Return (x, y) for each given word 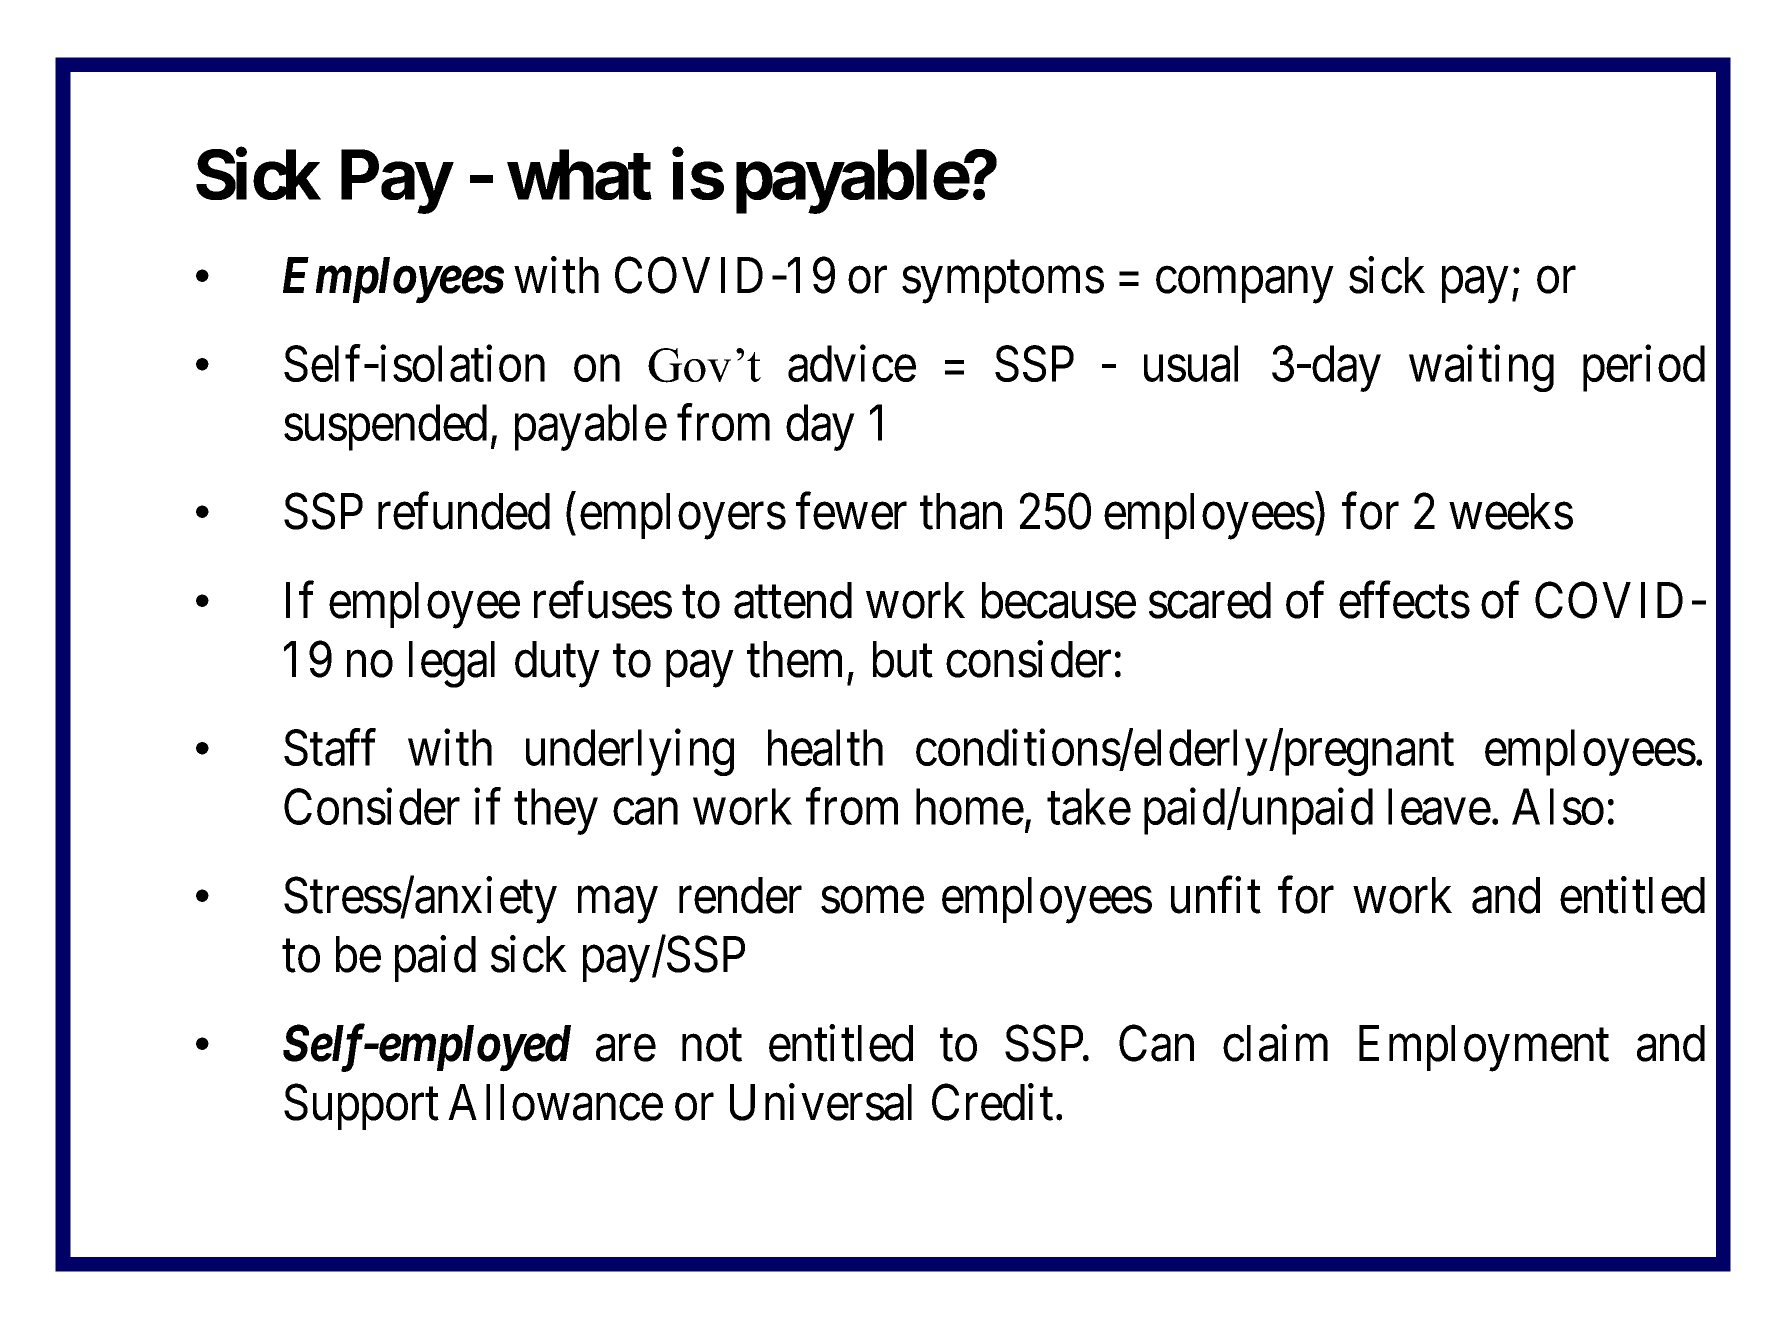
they (556, 812)
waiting (1481, 369)
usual (1191, 364)
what (579, 175)
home (970, 807)
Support (361, 1107)
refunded (464, 511)
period (1644, 369)
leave (1439, 807)
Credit (992, 1102)
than (961, 511)
